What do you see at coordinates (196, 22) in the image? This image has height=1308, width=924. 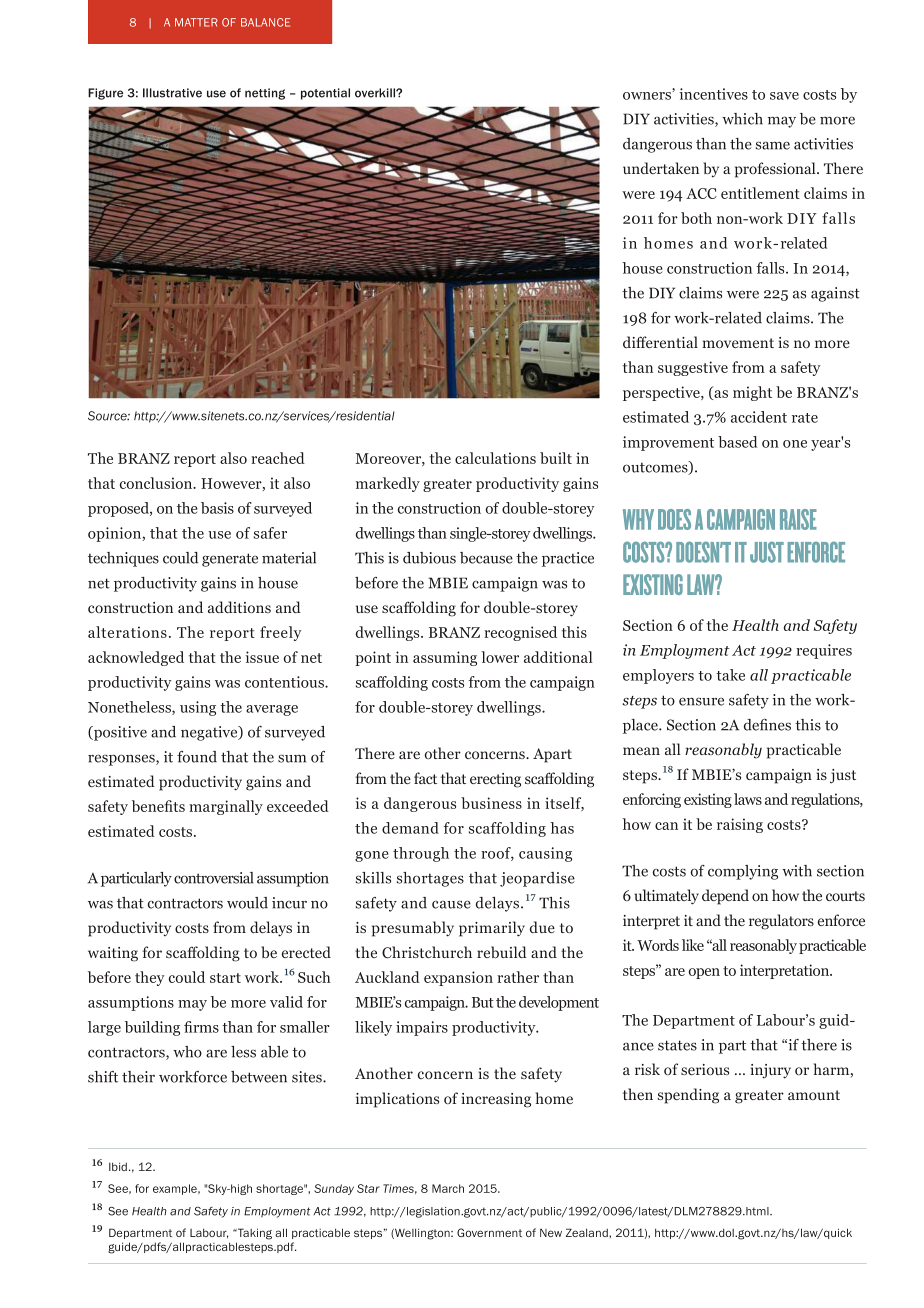 I see `MATTER` at bounding box center [196, 22].
